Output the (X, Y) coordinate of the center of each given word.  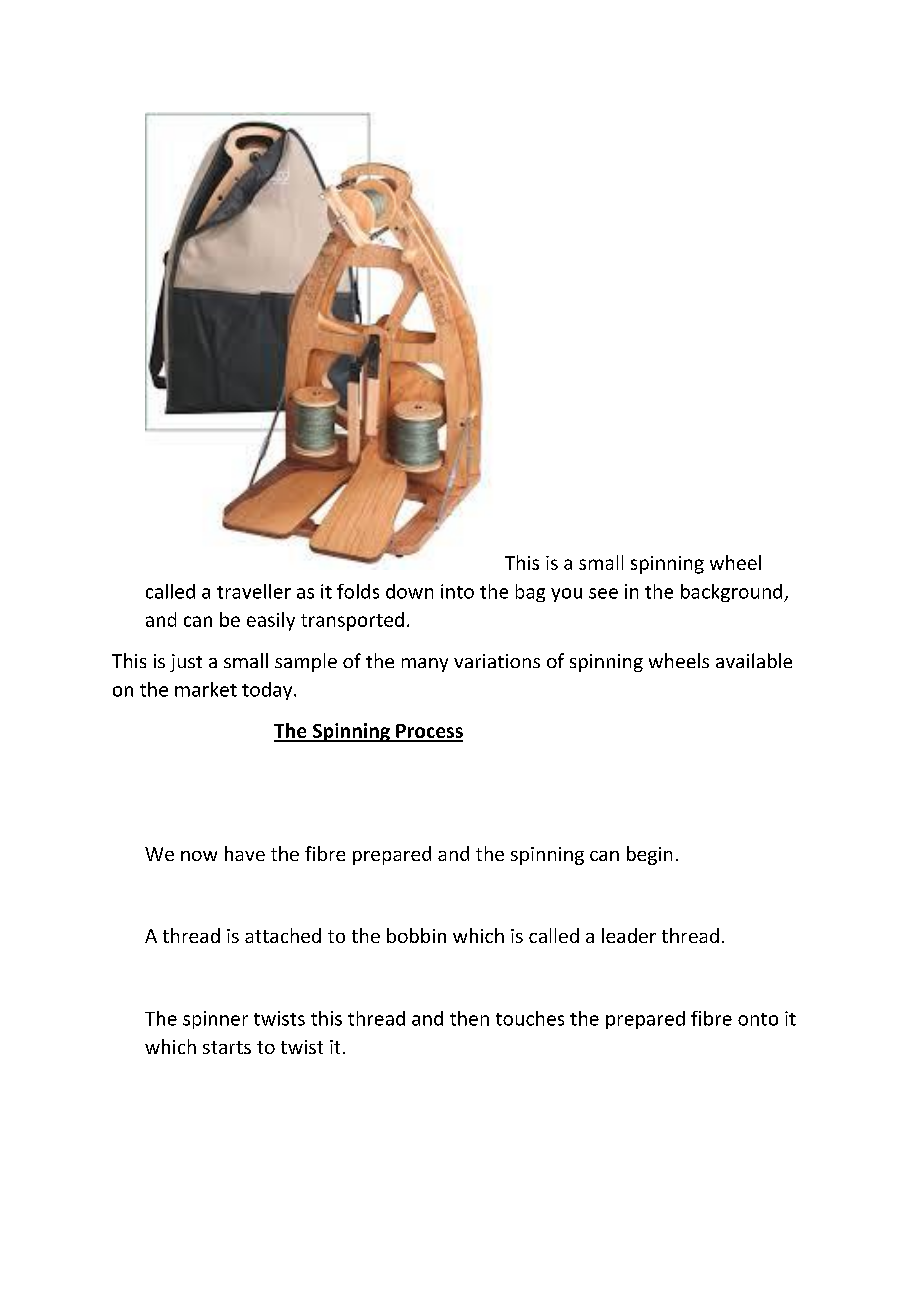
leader (629, 935)
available (754, 660)
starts (227, 1047)
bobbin (416, 935)
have (245, 853)
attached (283, 935)
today (268, 691)
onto (758, 1019)
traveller (254, 591)
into (457, 591)
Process (428, 732)
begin (649, 855)
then (469, 1018)
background (733, 593)
